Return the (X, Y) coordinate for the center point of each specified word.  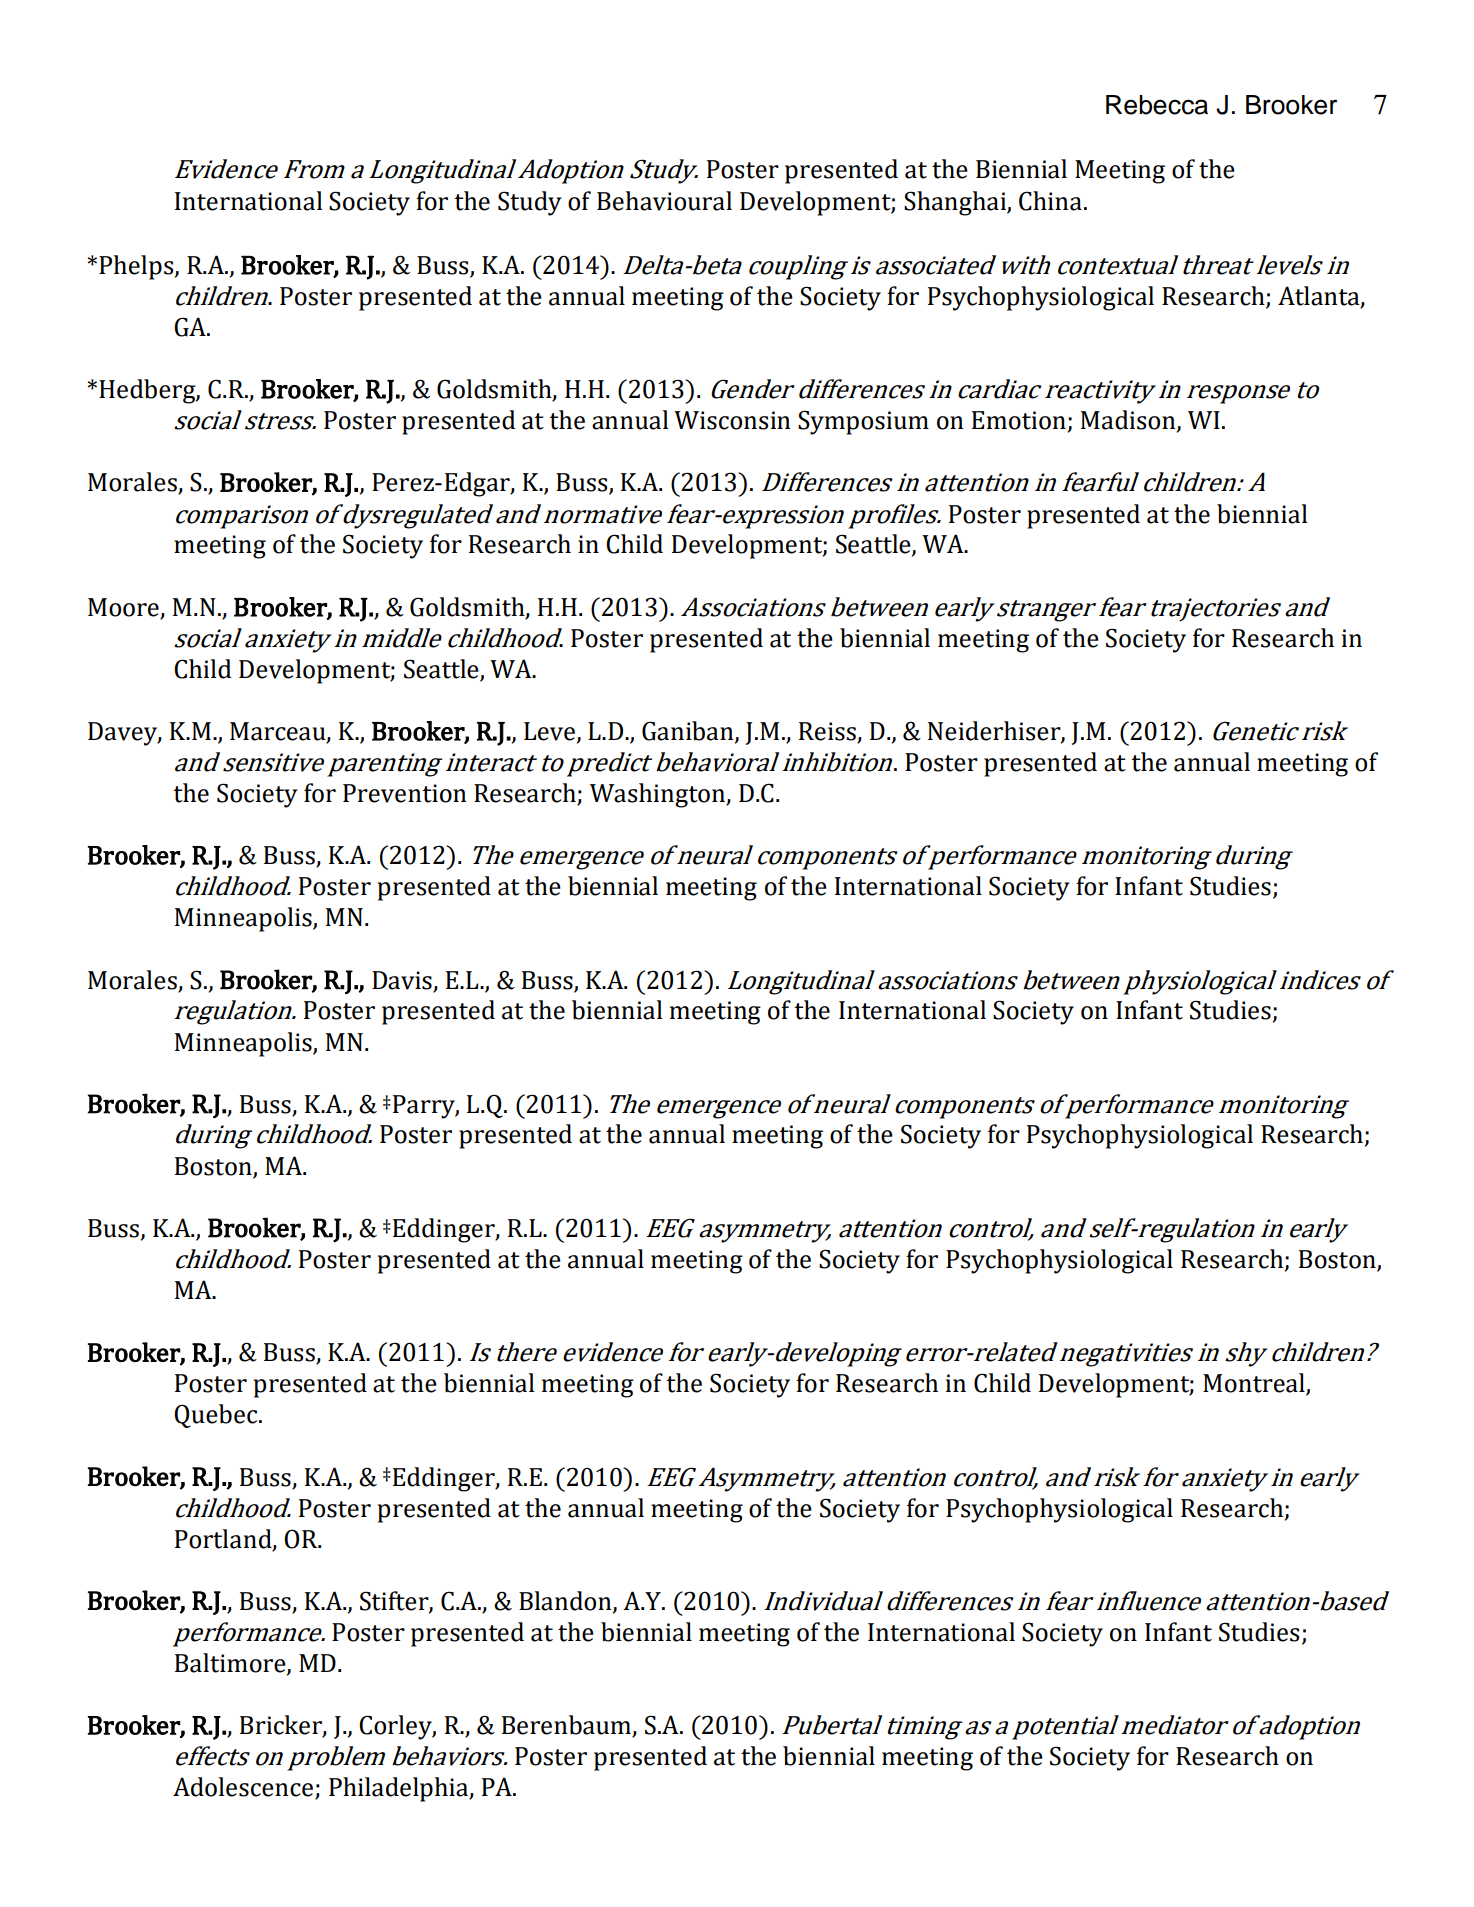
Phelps (137, 267)
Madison (1129, 421)
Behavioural (664, 201)
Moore (124, 608)
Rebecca (1157, 105)
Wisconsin (732, 420)
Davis (402, 980)
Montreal (1255, 1384)
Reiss (828, 732)
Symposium (863, 422)
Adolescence (243, 1787)
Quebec (217, 1416)
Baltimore (231, 1663)
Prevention (405, 793)
